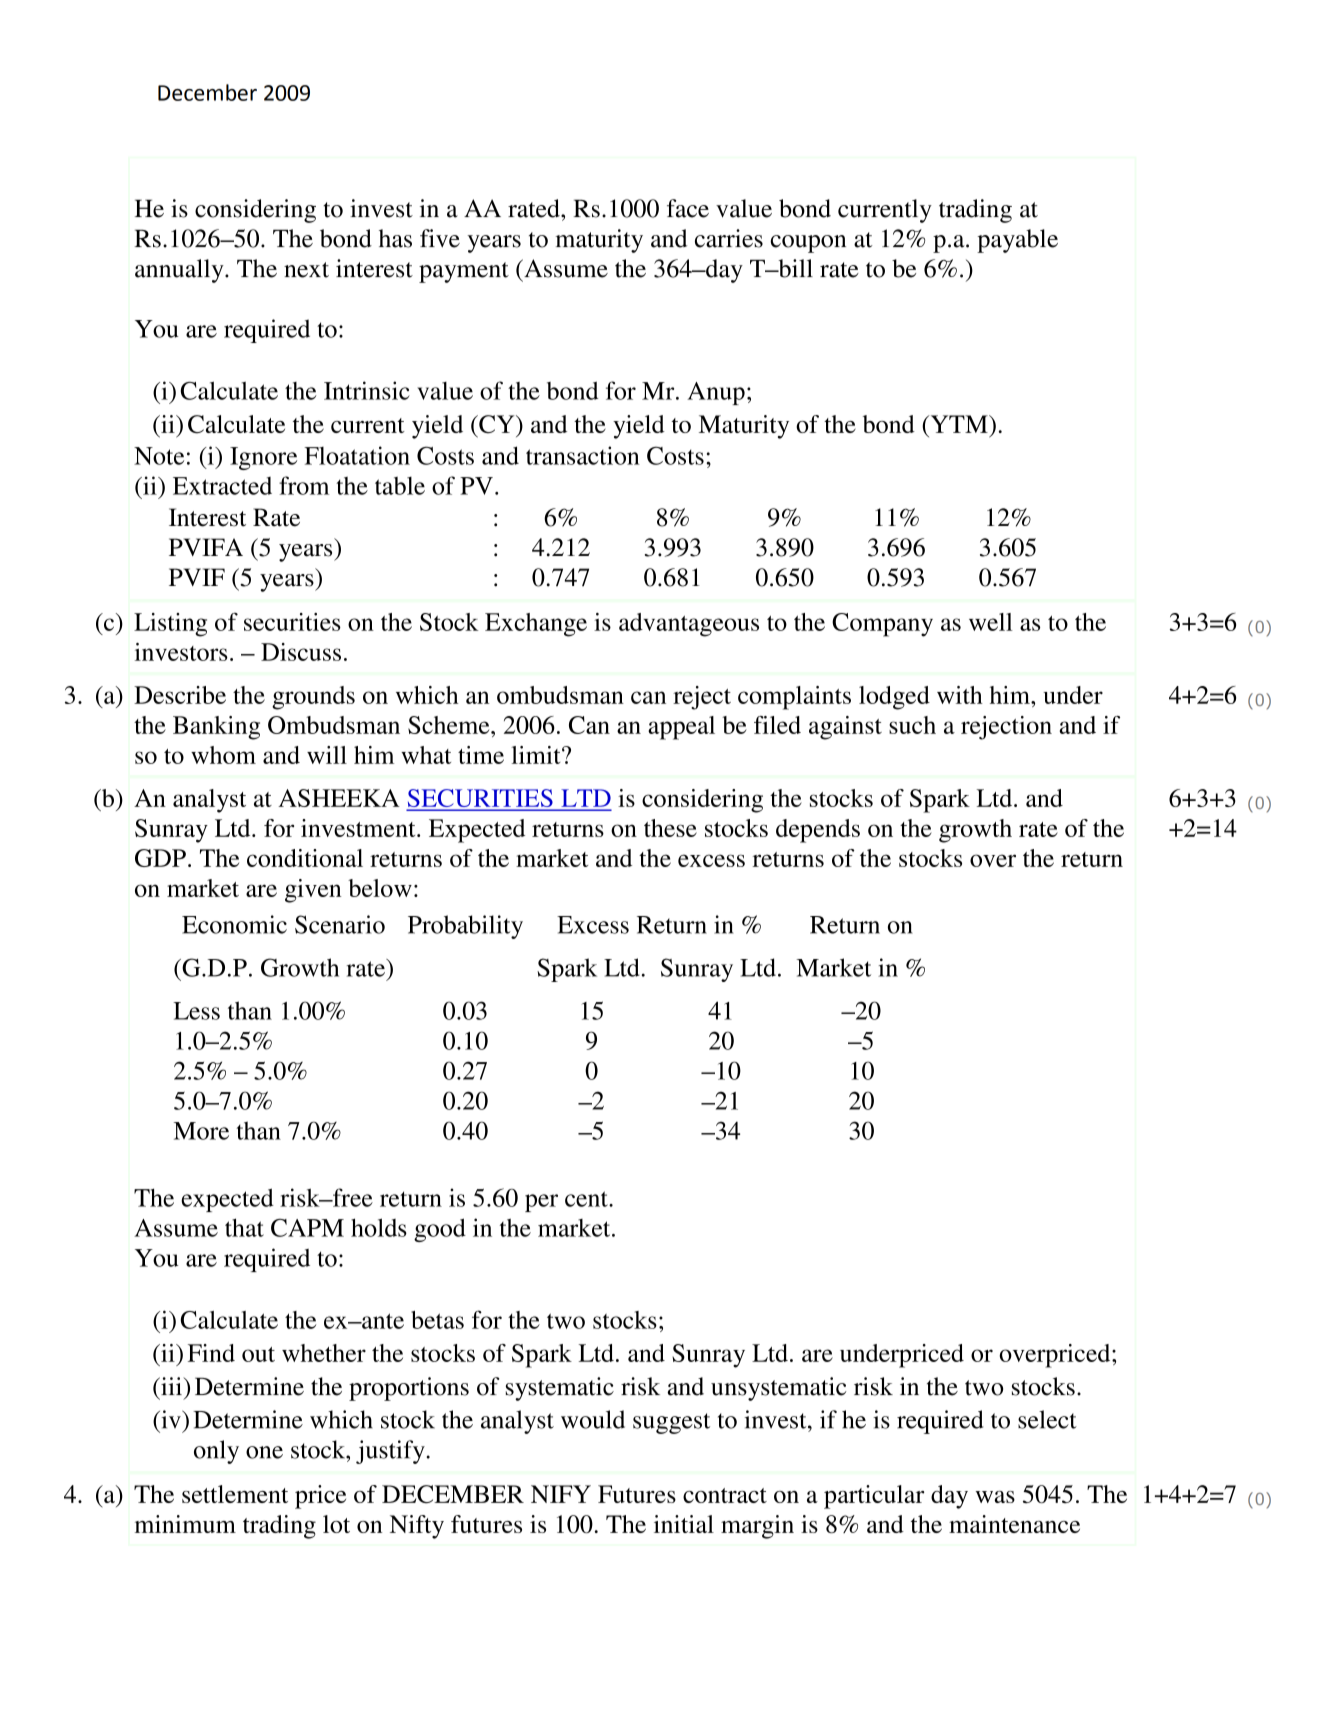 The width and height of the screenshot is (1331, 1722). What do you see at coordinates (818, 831) in the screenshot?
I see `depends` at bounding box center [818, 831].
